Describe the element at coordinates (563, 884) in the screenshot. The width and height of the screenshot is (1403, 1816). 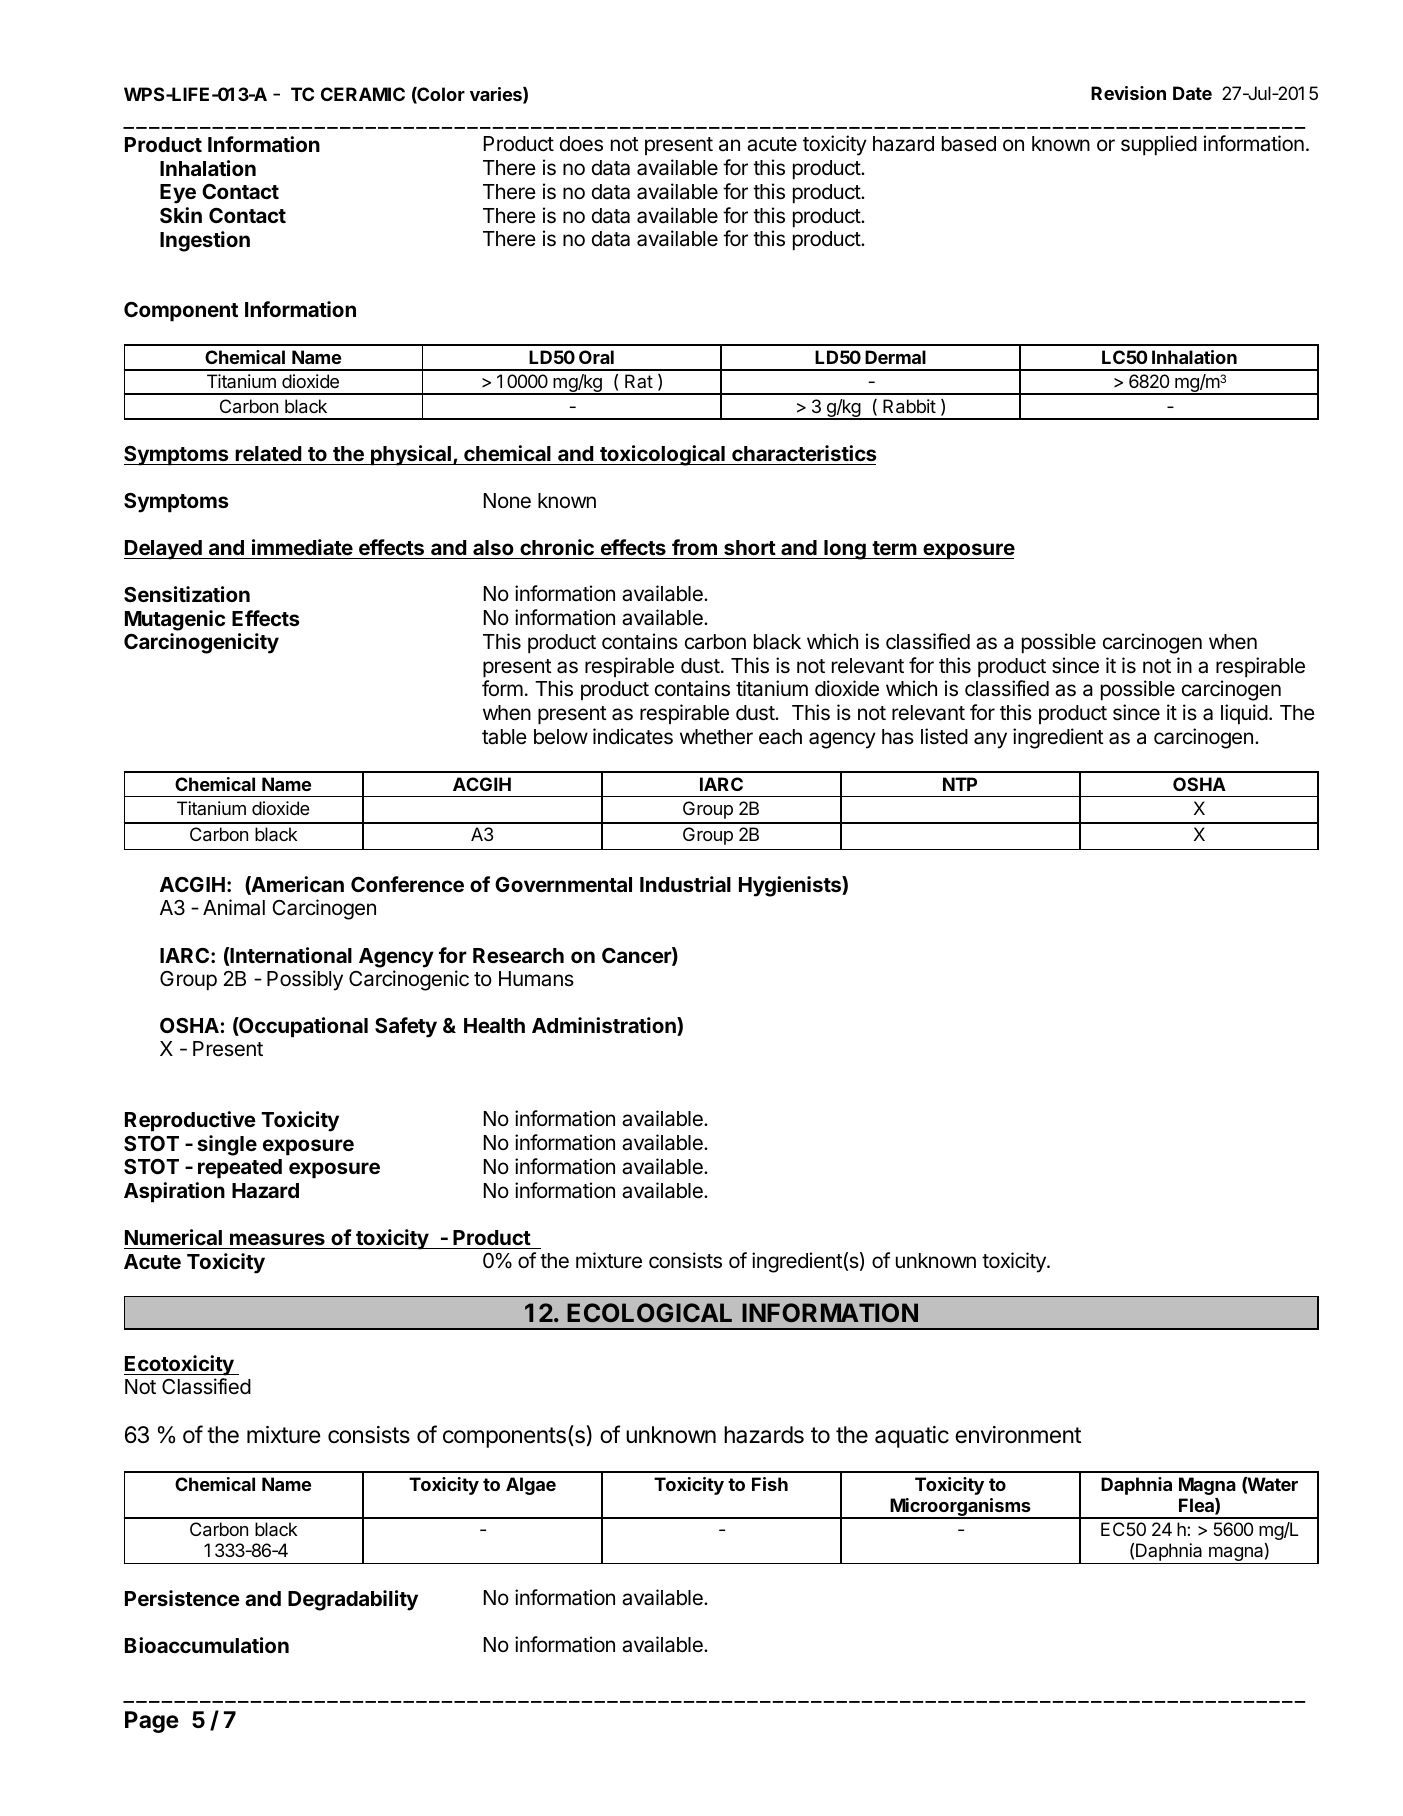
I see `Governmental` at that location.
